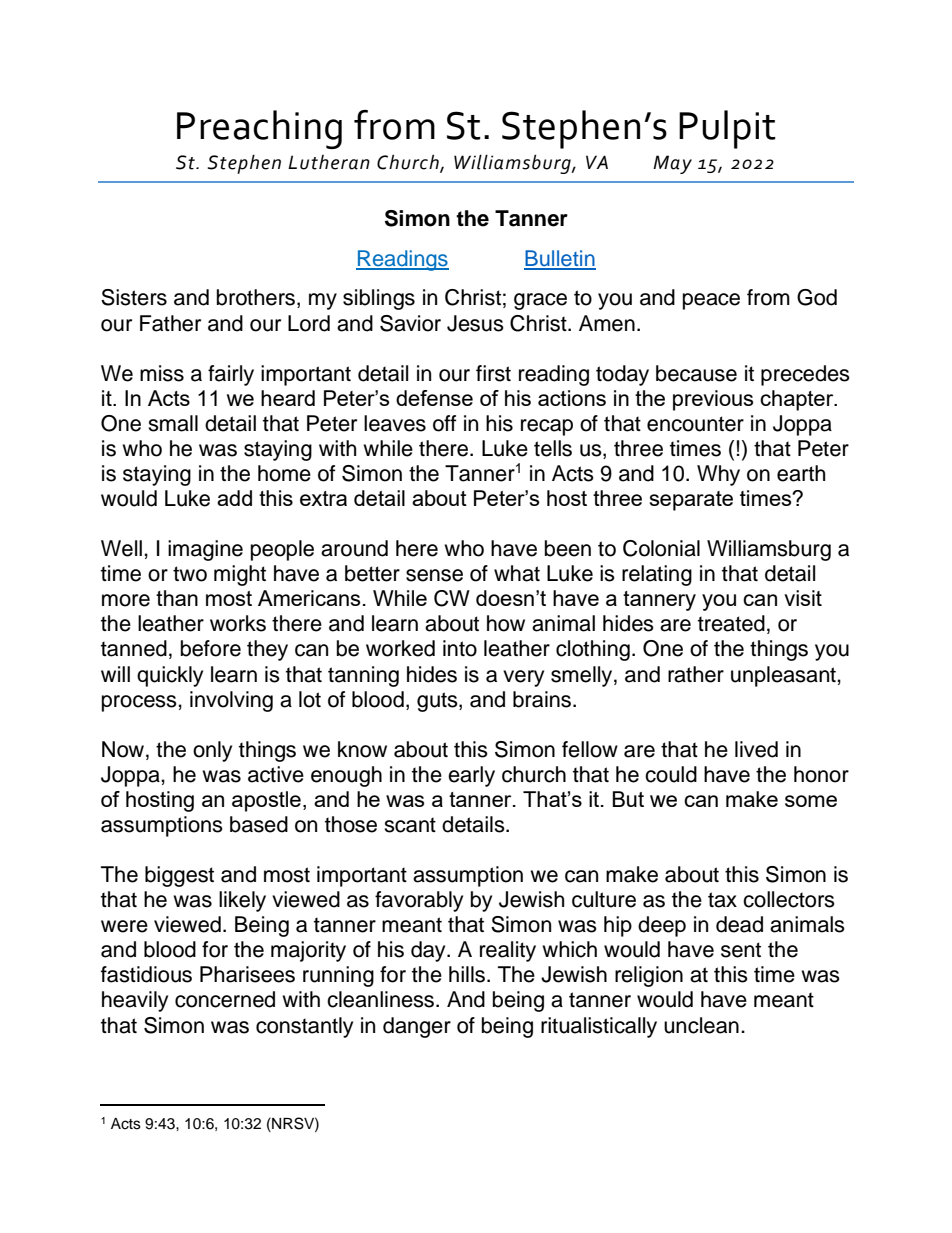 The width and height of the page is (952, 1233). I want to click on sense, so click(434, 575).
